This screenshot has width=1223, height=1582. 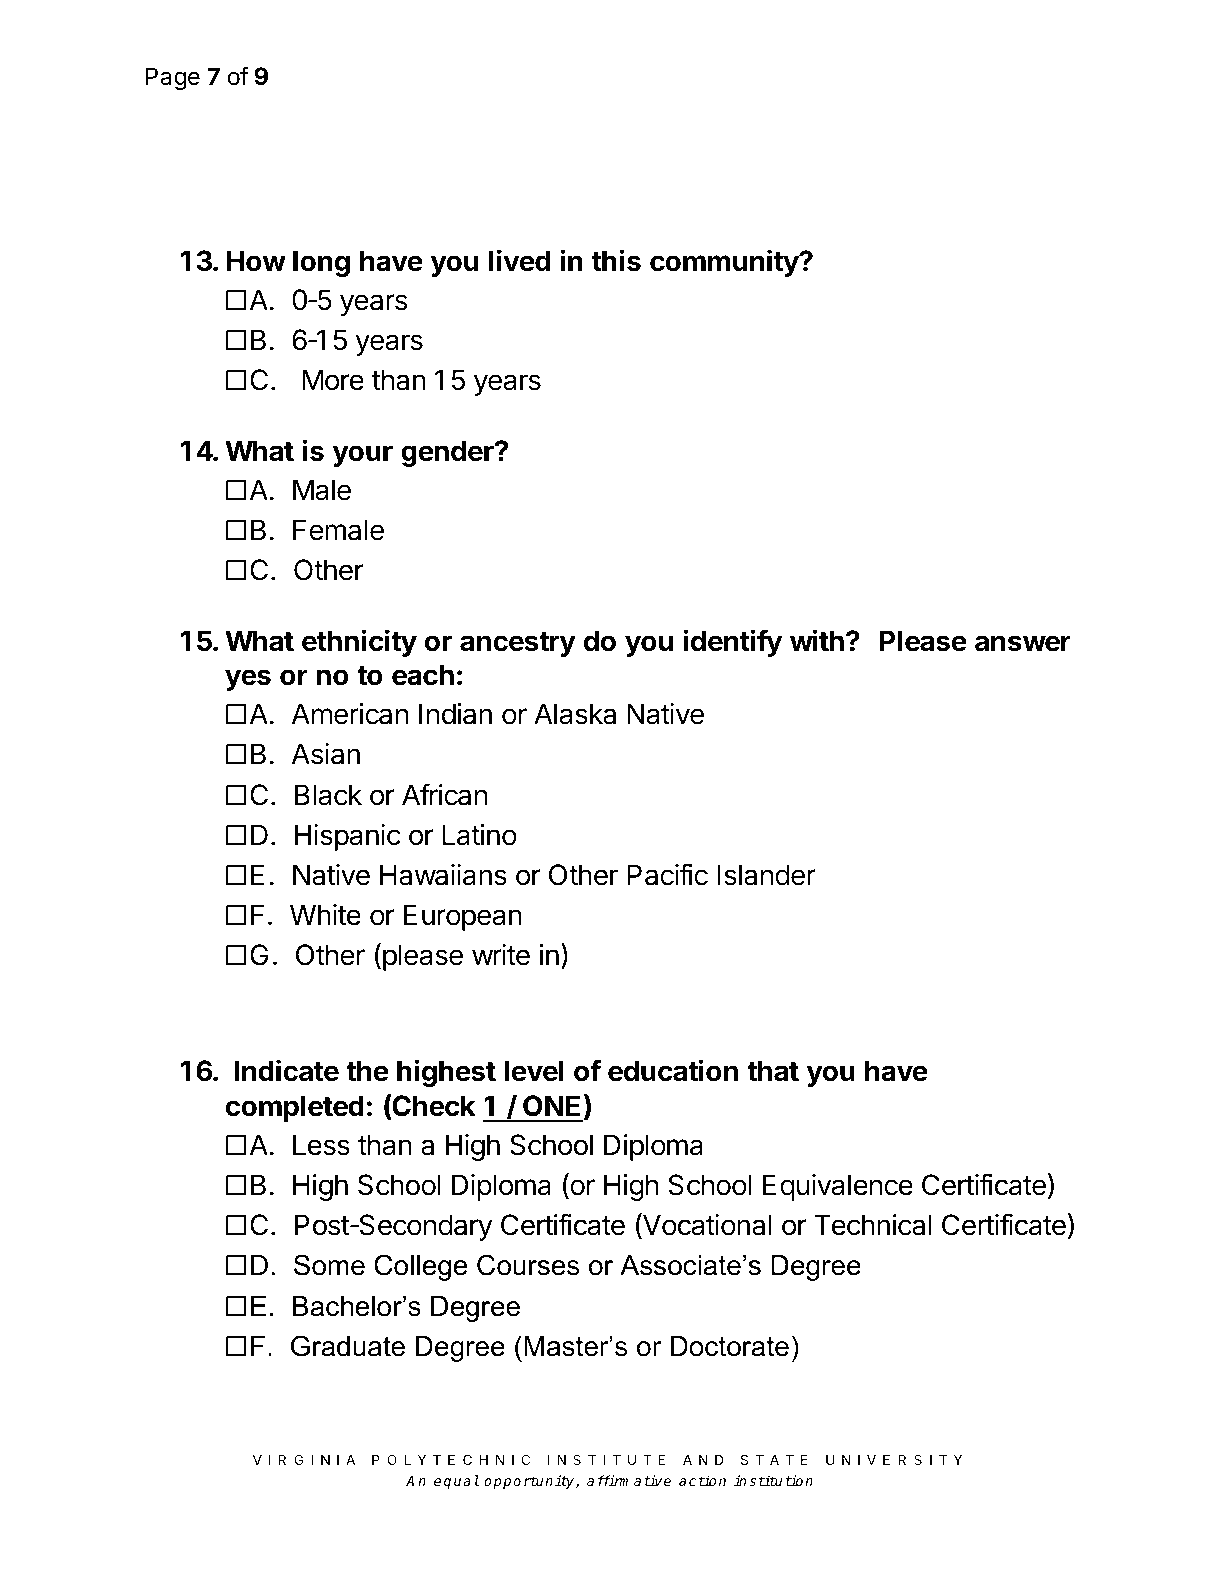 What do you see at coordinates (616, 260) in the screenshot?
I see `this` at bounding box center [616, 260].
